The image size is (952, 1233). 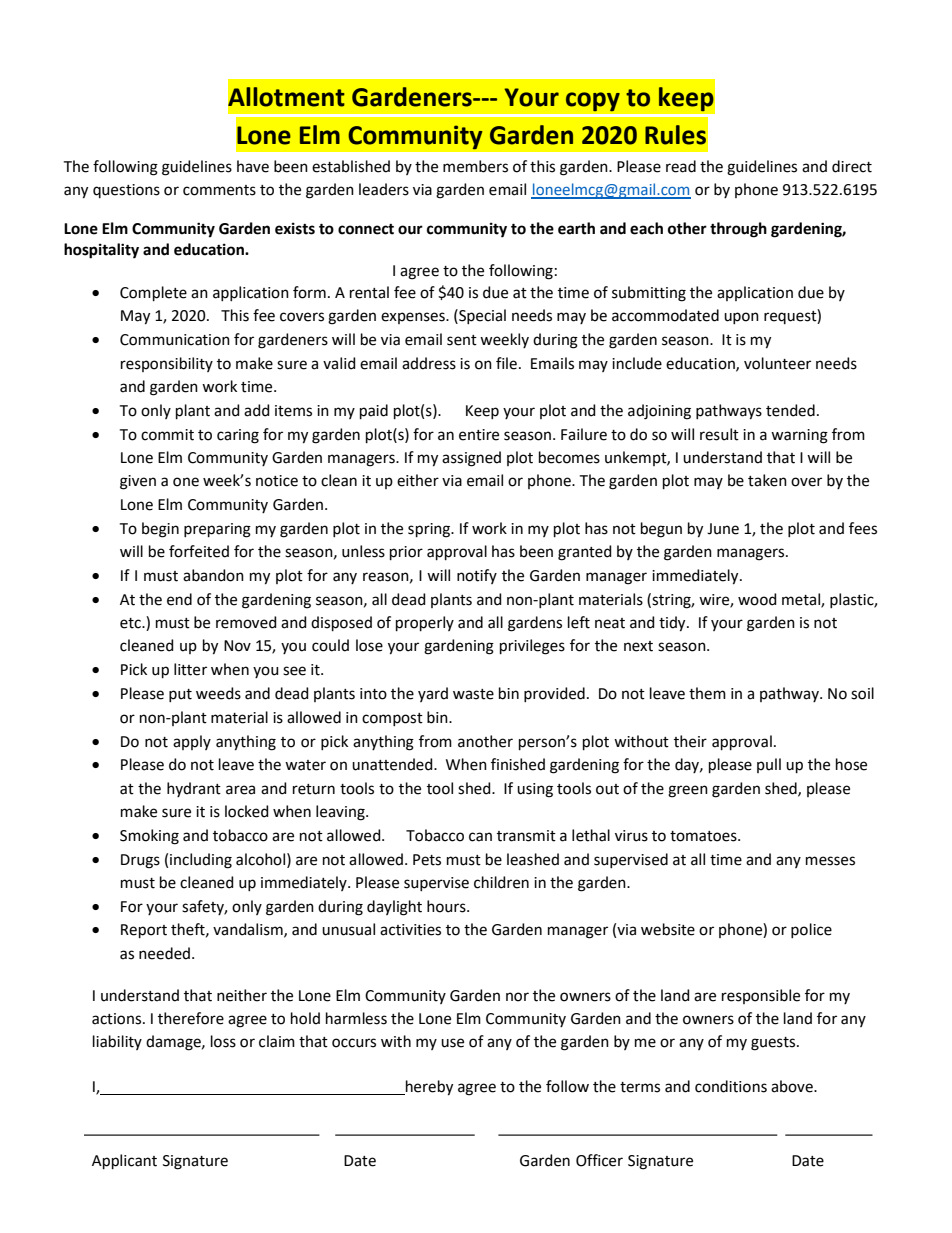 What do you see at coordinates (852, 166) in the screenshot?
I see `direct` at bounding box center [852, 166].
